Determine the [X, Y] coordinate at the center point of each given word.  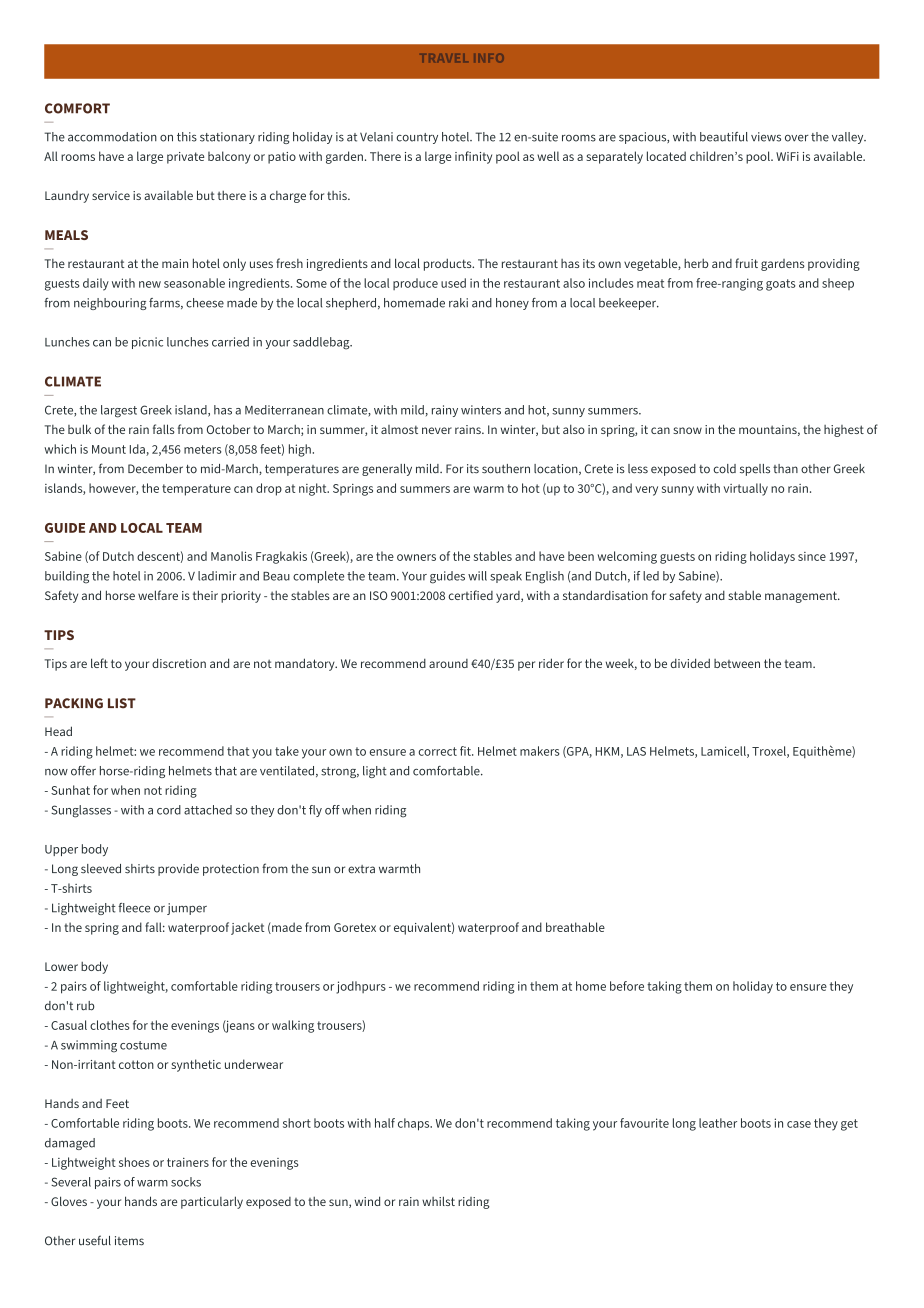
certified [471, 595]
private [185, 158]
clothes [109, 1025]
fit [466, 751]
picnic [147, 343]
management [802, 597]
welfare [158, 595]
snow [687, 430]
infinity [473, 157]
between [737, 663]
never [437, 430]
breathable [575, 927]
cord [169, 810]
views [766, 137]
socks [186, 1182]
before [627, 986]
